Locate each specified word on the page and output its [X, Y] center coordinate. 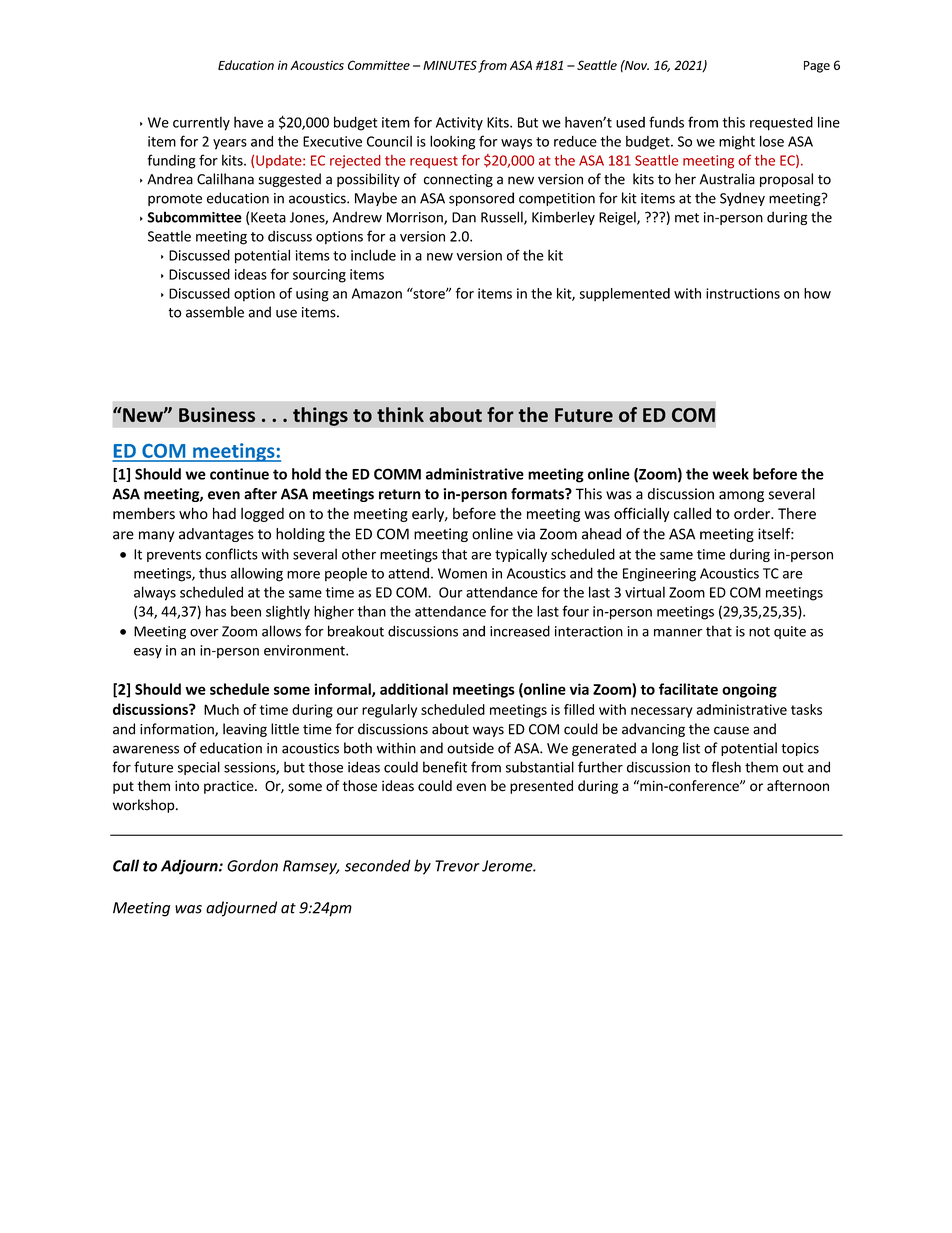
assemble [215, 312]
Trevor [457, 866]
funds [666, 122]
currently [201, 124]
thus [212, 573]
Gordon [252, 865]
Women [462, 573]
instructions [743, 293]
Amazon [377, 293]
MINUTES [450, 65]
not [759, 632]
